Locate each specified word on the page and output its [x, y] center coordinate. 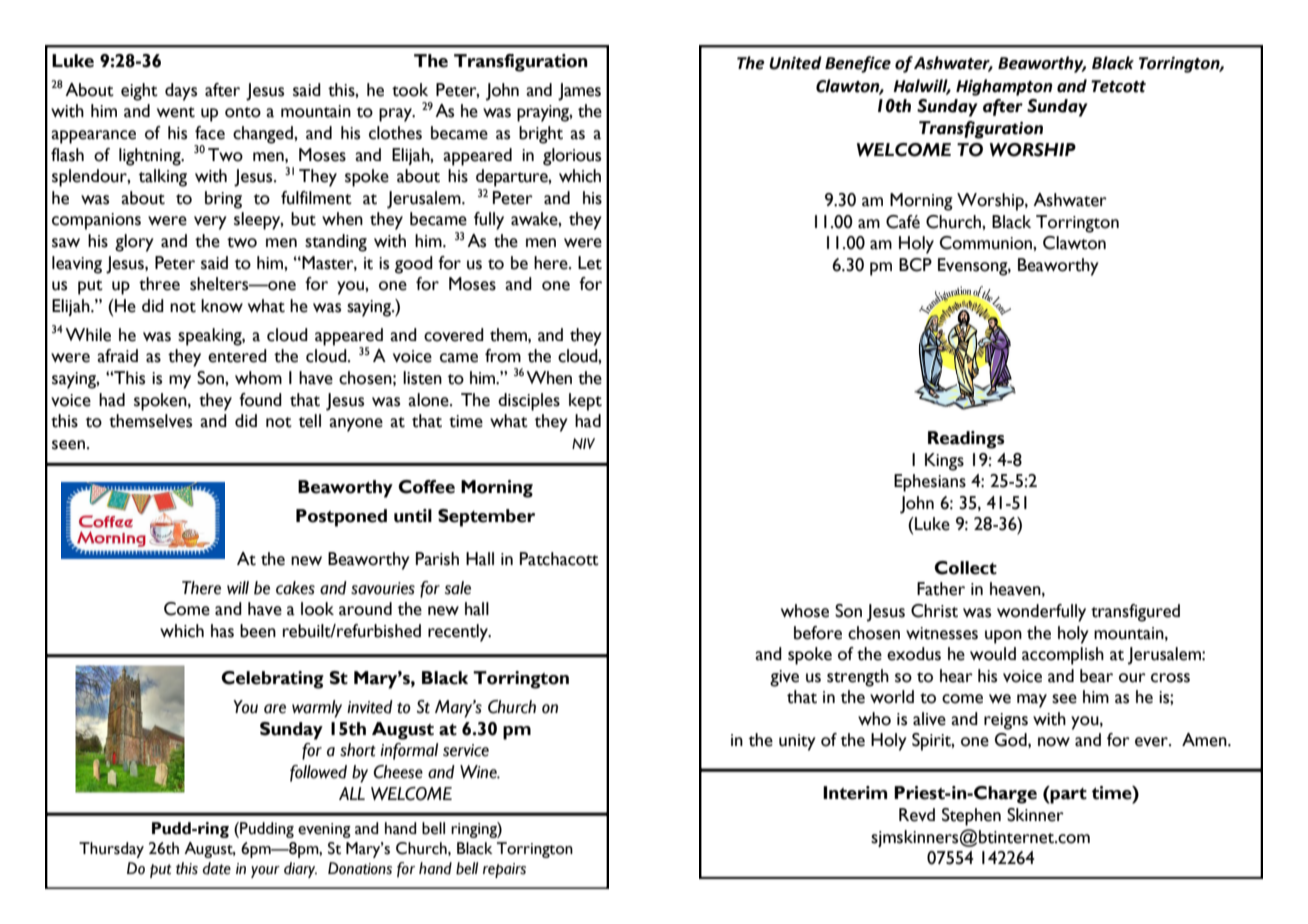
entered [237, 356]
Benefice [858, 64]
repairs [504, 870]
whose [805, 611]
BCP [915, 265]
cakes [295, 588]
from [503, 356]
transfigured [1135, 613]
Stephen [971, 817]
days [181, 92]
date [216, 868]
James [579, 92]
